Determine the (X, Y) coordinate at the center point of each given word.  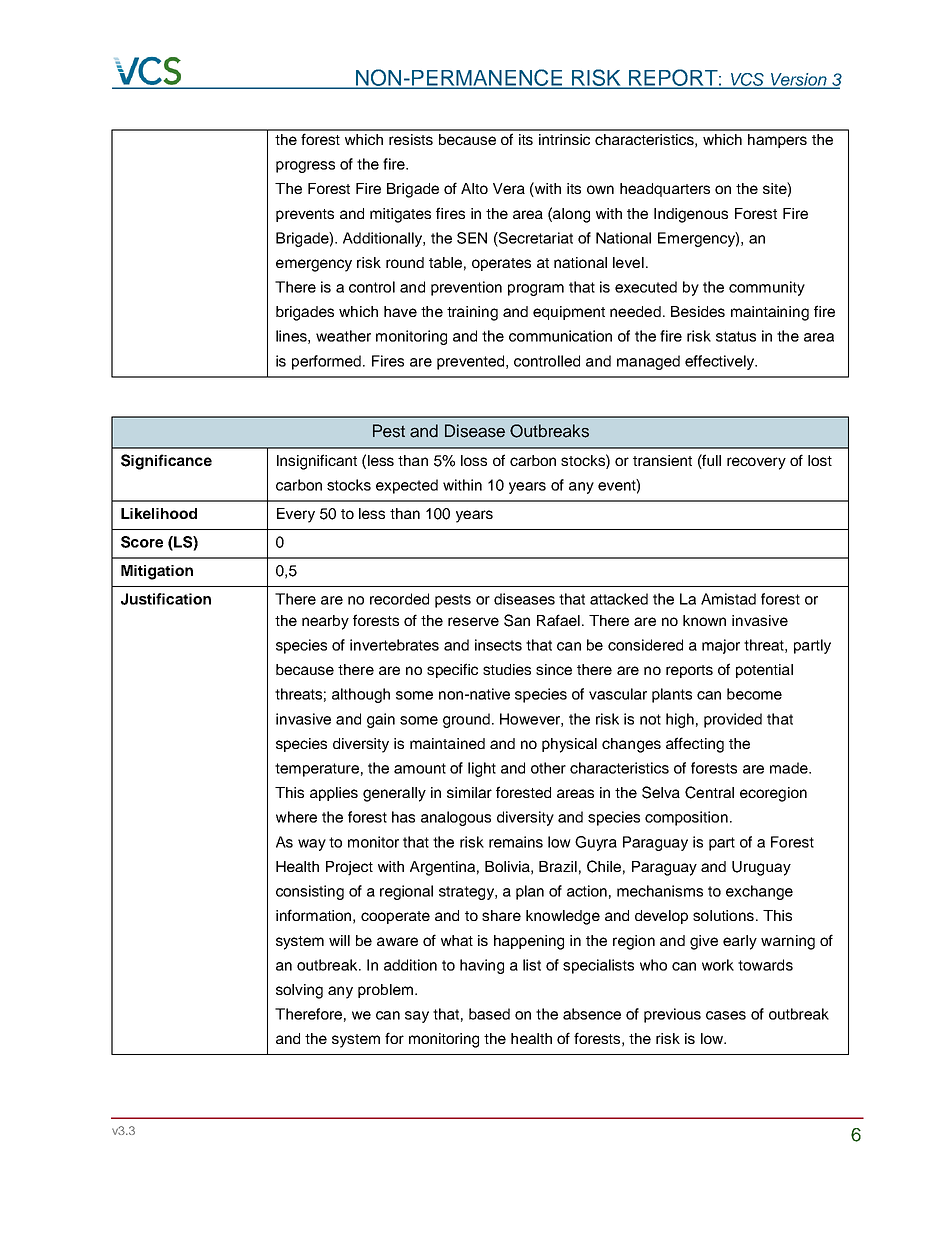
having (482, 966)
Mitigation (157, 572)
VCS (747, 80)
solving (299, 991)
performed (328, 362)
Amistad (728, 599)
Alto (474, 188)
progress (305, 167)
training (472, 313)
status (736, 336)
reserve (473, 621)
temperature (317, 770)
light (482, 769)
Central (709, 792)
